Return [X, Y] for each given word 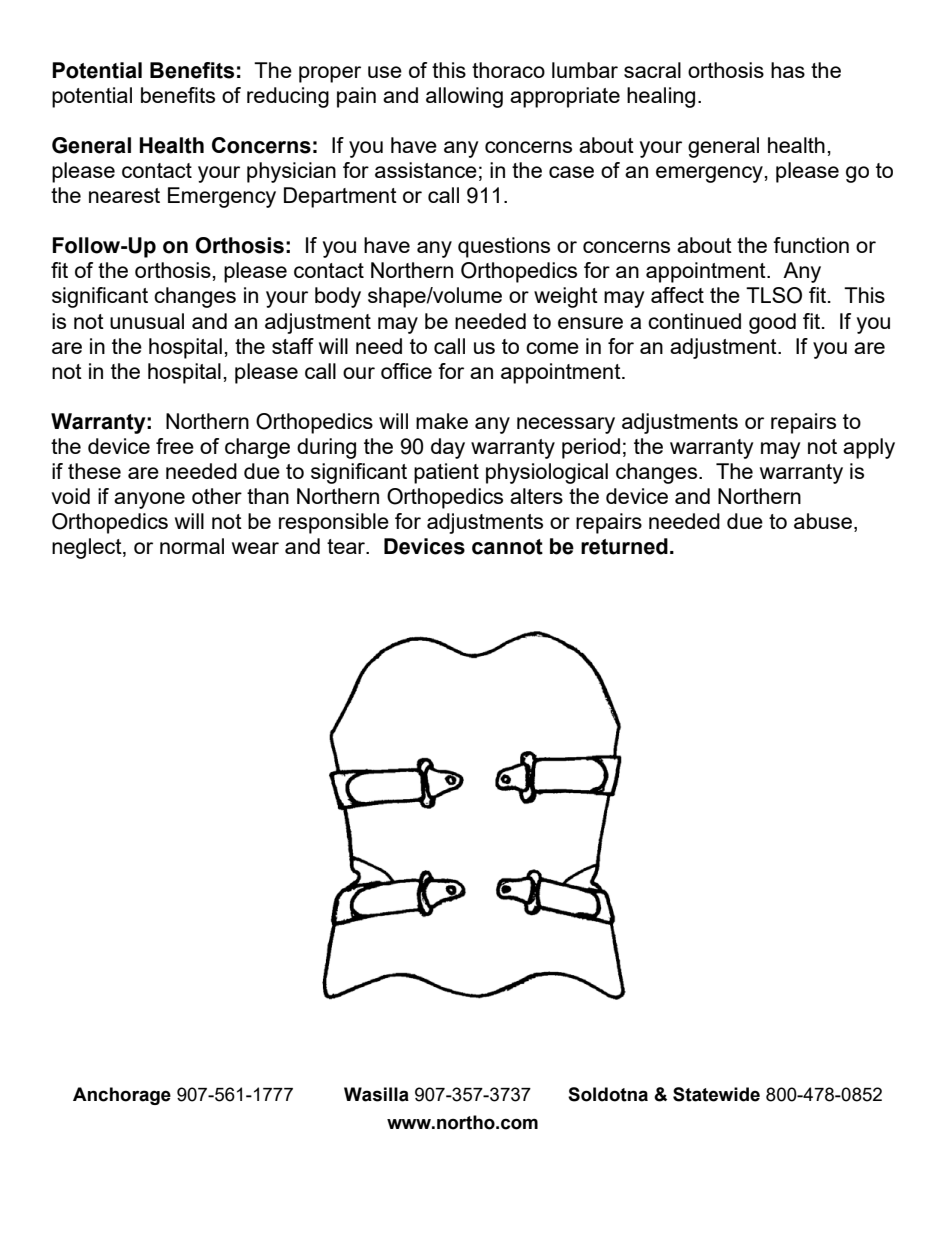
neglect [88, 548]
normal [192, 546]
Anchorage [122, 1096]
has [788, 70]
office [406, 371]
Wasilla [376, 1094]
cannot [507, 547]
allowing [464, 97]
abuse [823, 521]
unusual [147, 321]
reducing [288, 97]
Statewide [716, 1094]
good [772, 323]
